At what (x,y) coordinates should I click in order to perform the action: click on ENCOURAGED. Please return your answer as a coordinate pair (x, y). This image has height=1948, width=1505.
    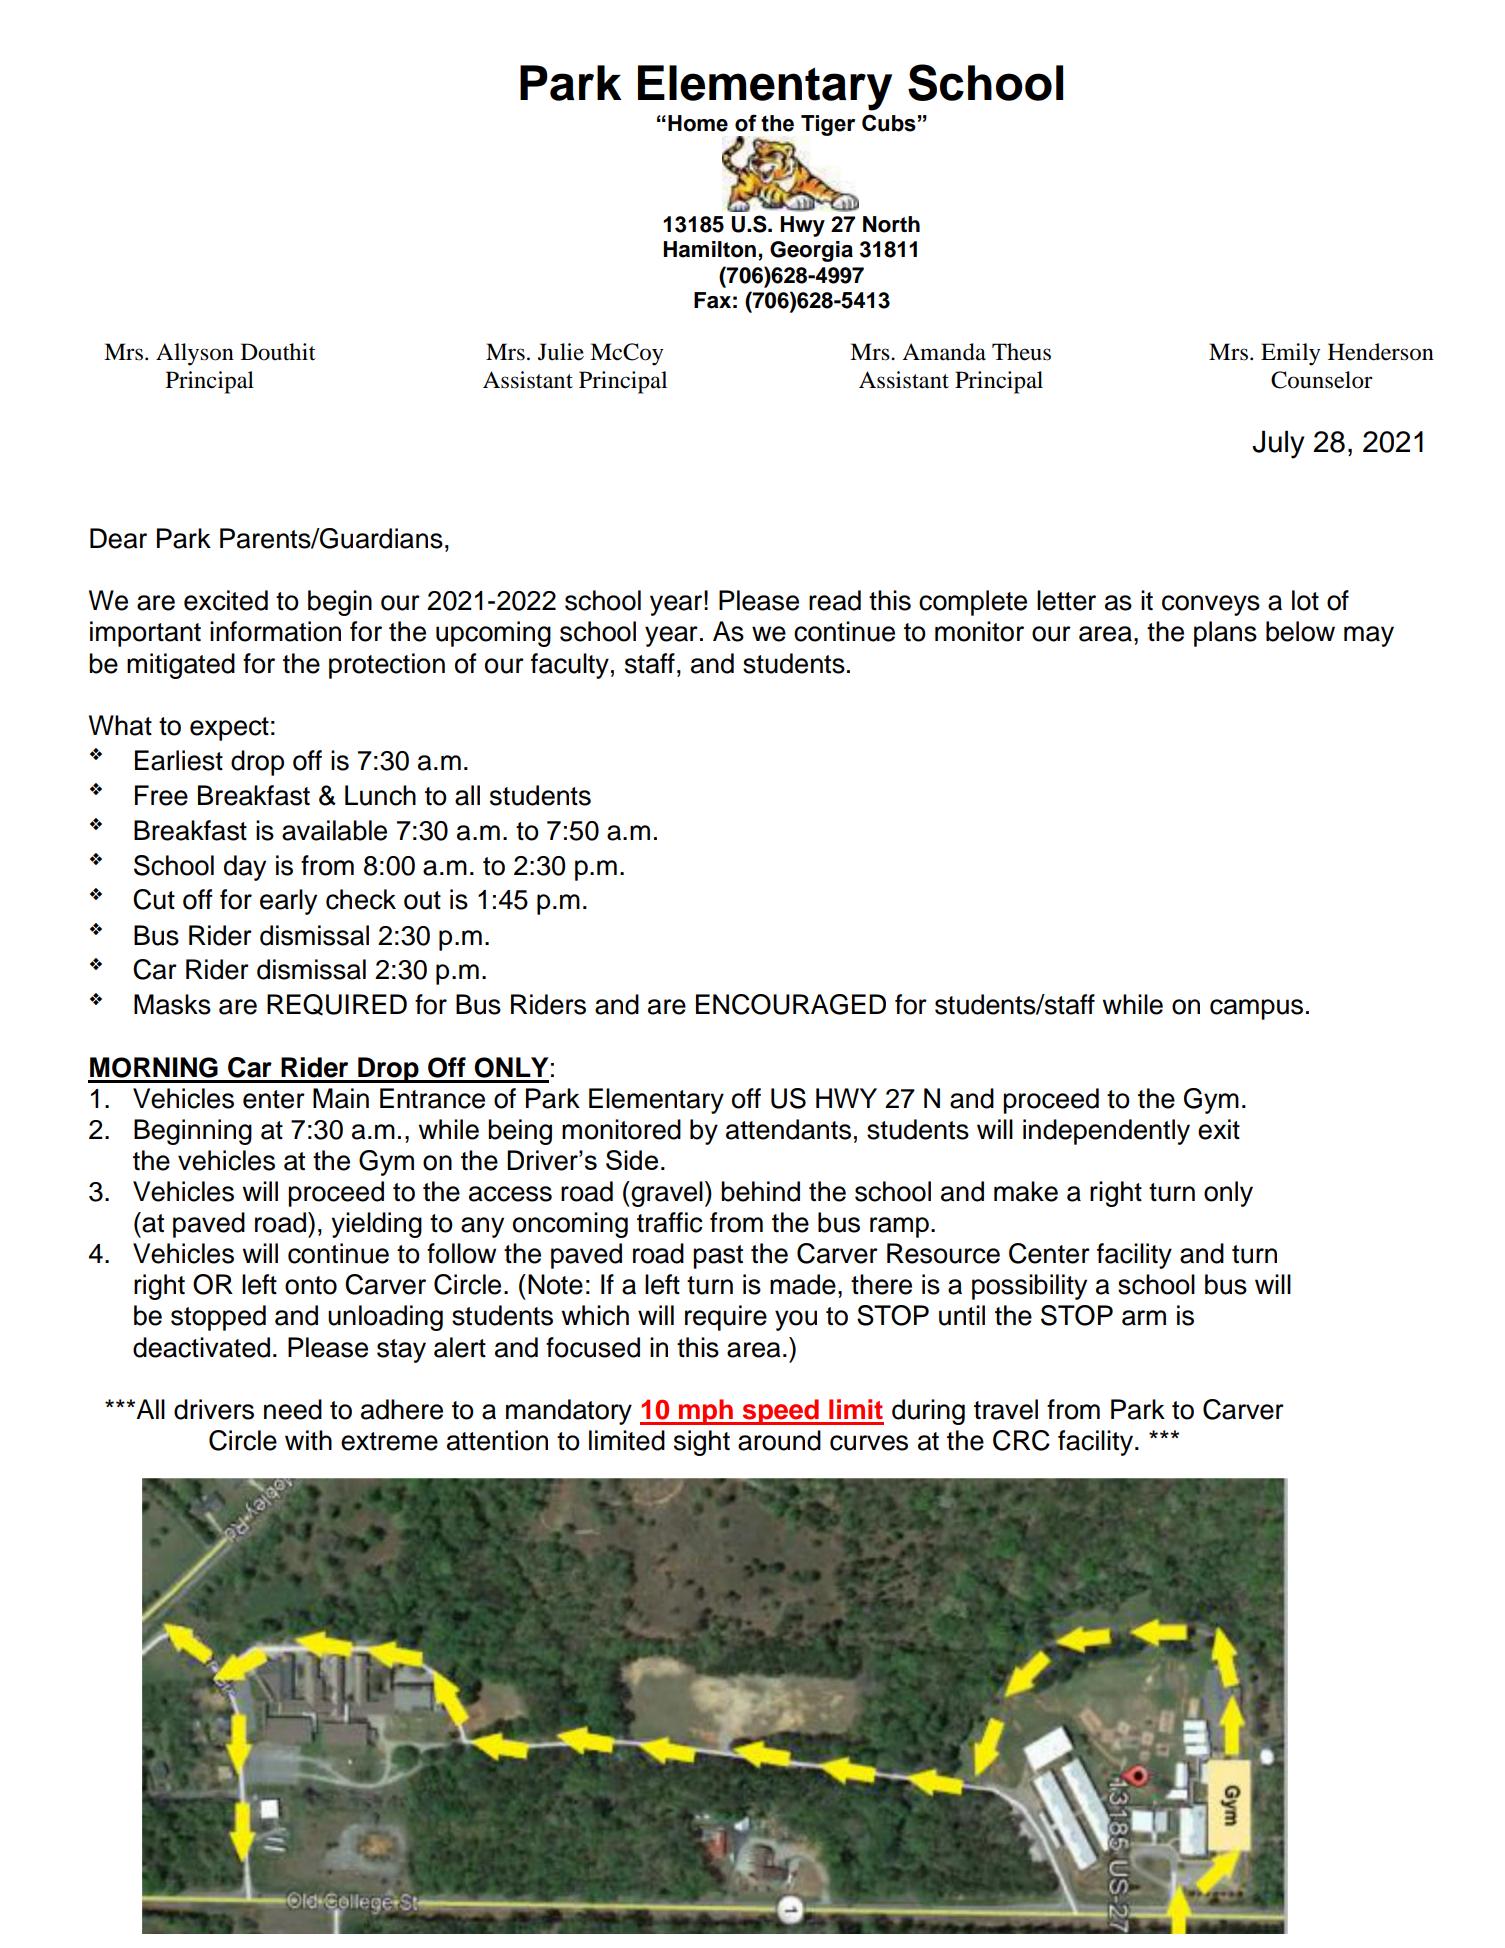
    Looking at the image, I should click on (791, 1004).
